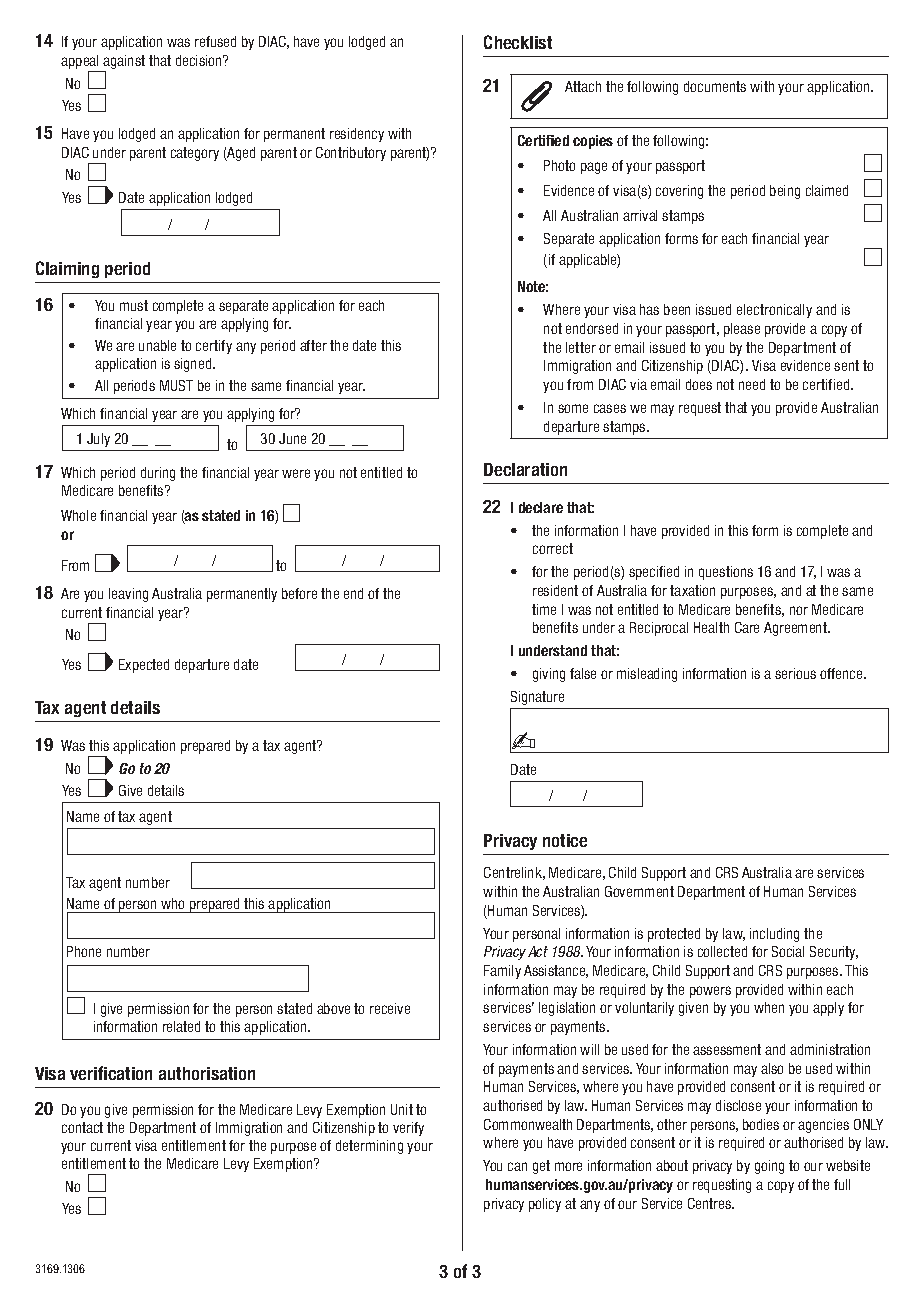 Image resolution: width=924 pixels, height=1308 pixels. I want to click on can, so click(517, 1166).
